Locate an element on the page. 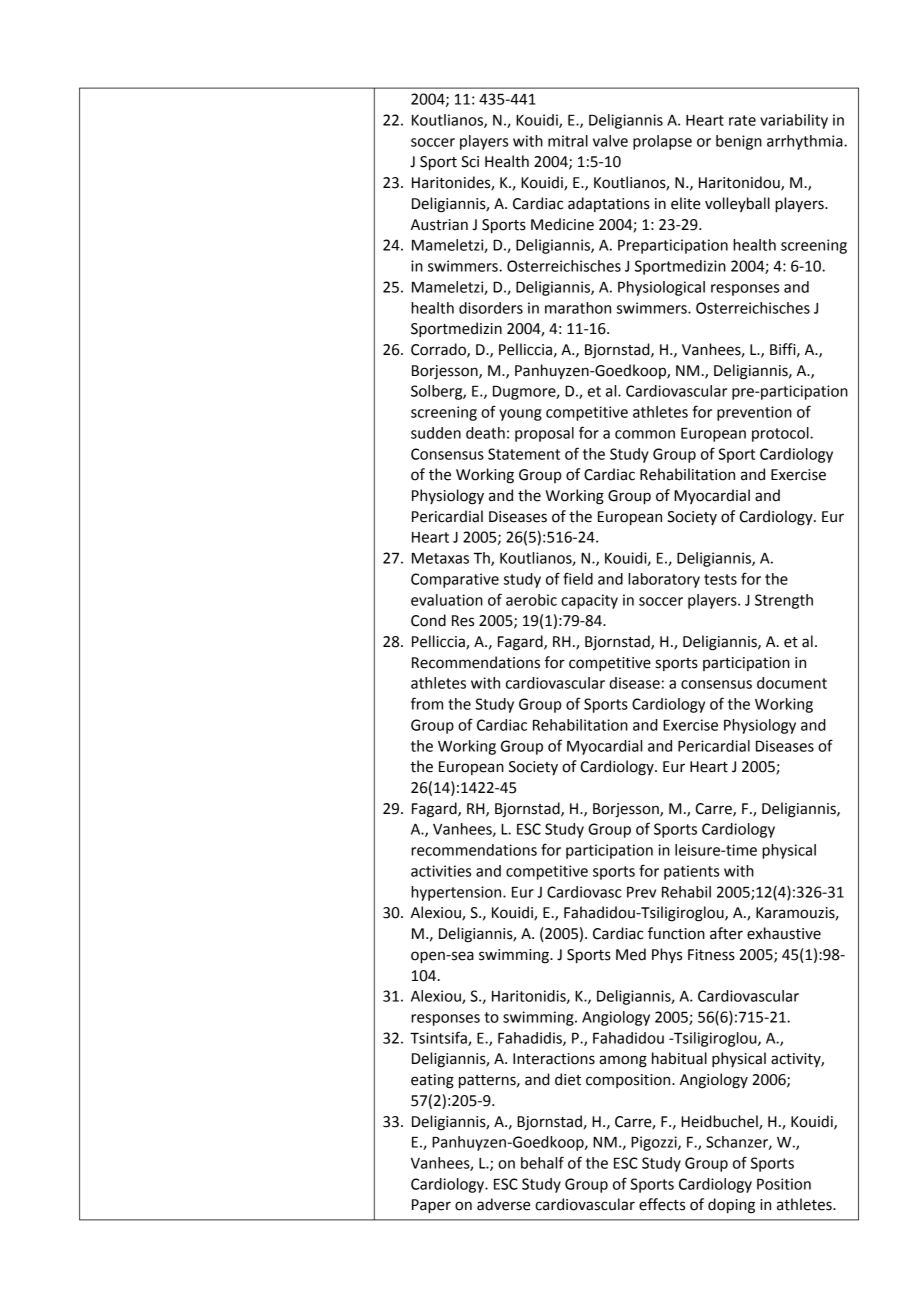 The width and height of the image is (924, 1308). marathon is located at coordinates (578, 308).
